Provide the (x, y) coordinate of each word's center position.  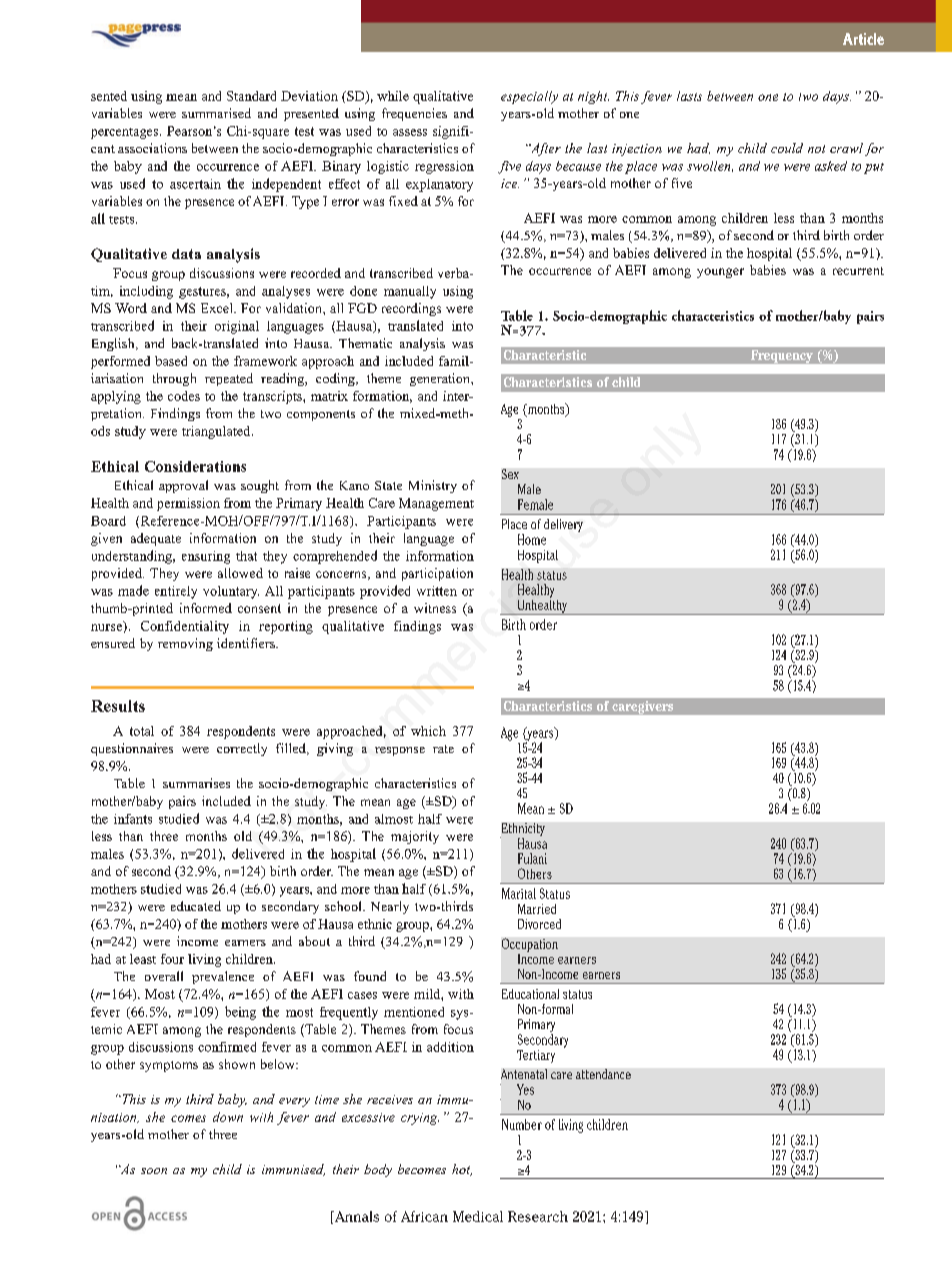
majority (415, 837)
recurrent (858, 271)
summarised (216, 113)
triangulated (217, 432)
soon (154, 1171)
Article (863, 39)
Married (537, 909)
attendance (603, 1074)
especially (529, 97)
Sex (510, 474)
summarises (196, 783)
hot (462, 1170)
